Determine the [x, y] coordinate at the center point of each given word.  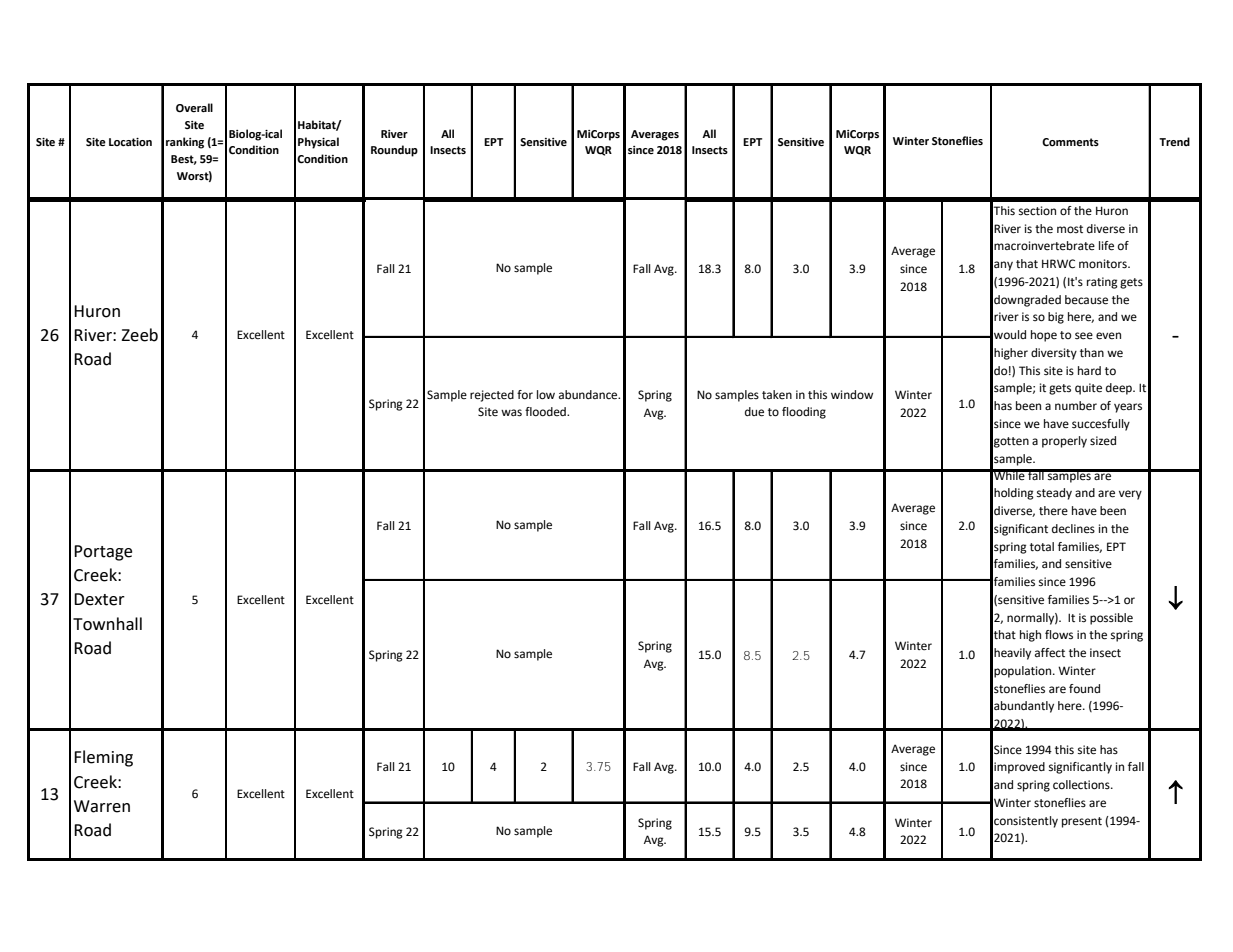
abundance [589, 395]
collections [1082, 785]
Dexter [99, 599]
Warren [102, 806]
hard [1089, 370]
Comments [1070, 142]
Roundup [394, 151]
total [1042, 547]
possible [1111, 619]
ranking [185, 143]
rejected [492, 396]
